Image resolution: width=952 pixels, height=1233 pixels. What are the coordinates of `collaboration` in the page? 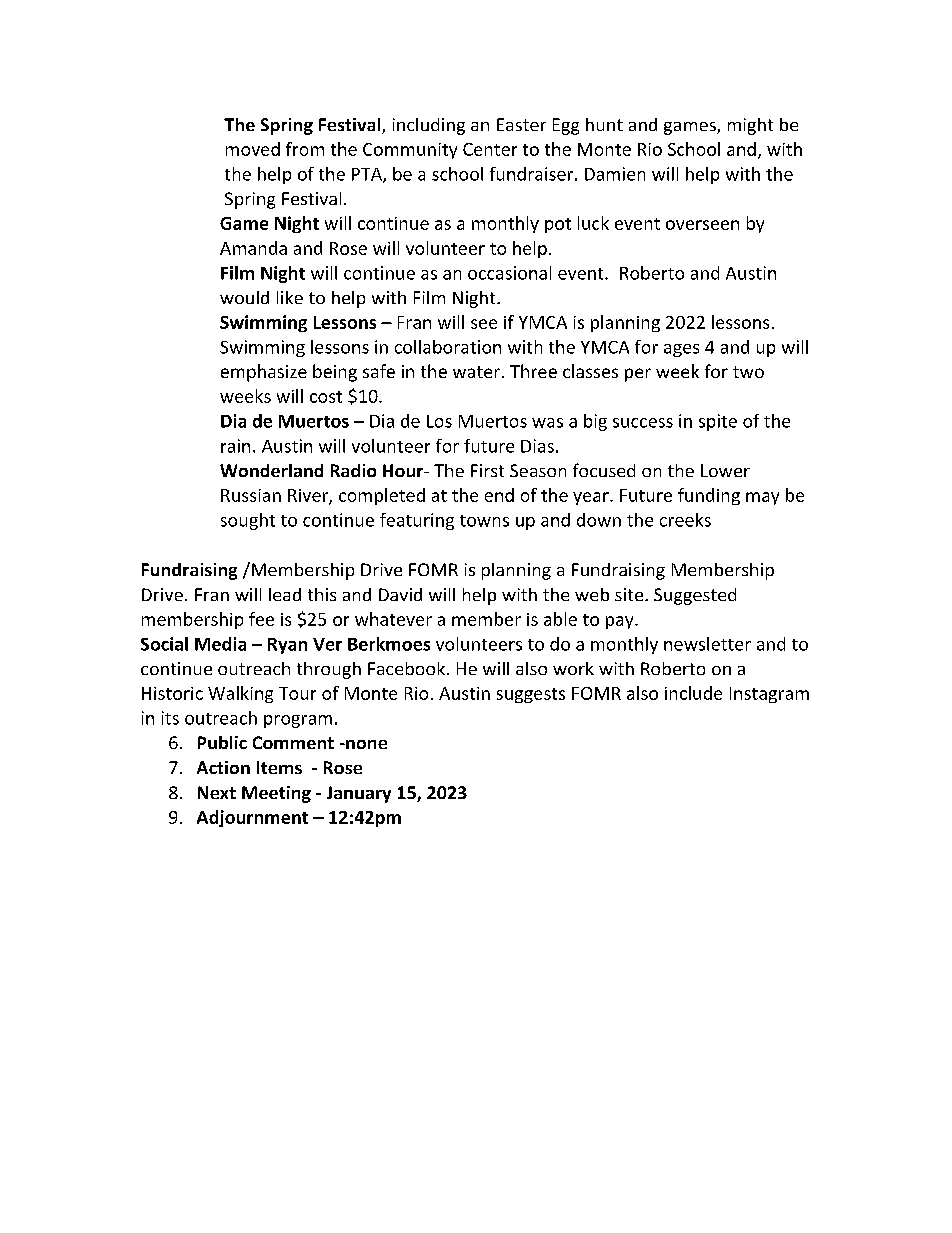 It's located at (448, 347).
